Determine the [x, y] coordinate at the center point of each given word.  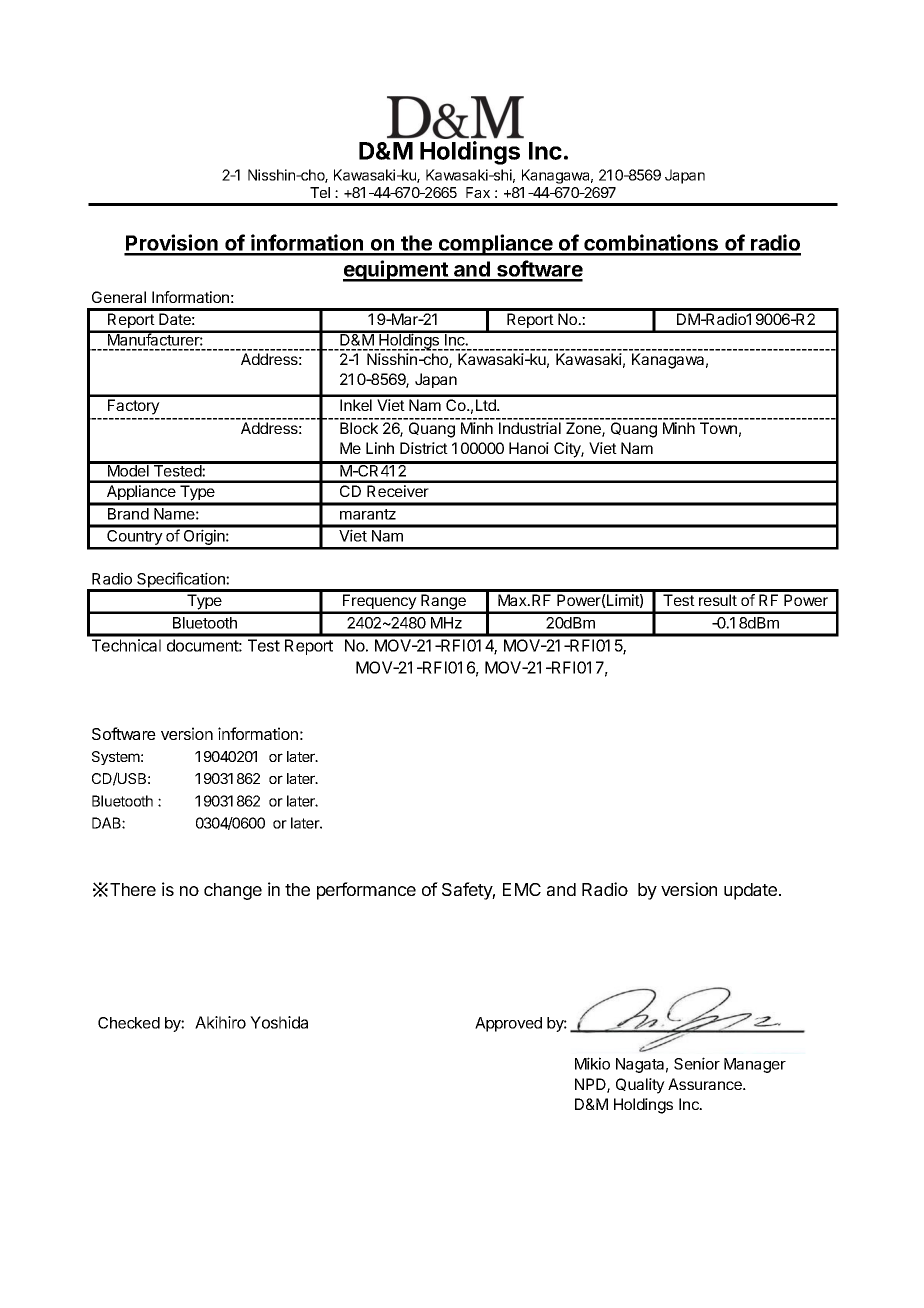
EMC [522, 889]
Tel [320, 192]
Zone [584, 429]
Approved [508, 1024]
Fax [478, 192]
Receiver [398, 491]
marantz [368, 514]
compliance [495, 245]
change [233, 891]
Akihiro [220, 1022]
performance [366, 891]
